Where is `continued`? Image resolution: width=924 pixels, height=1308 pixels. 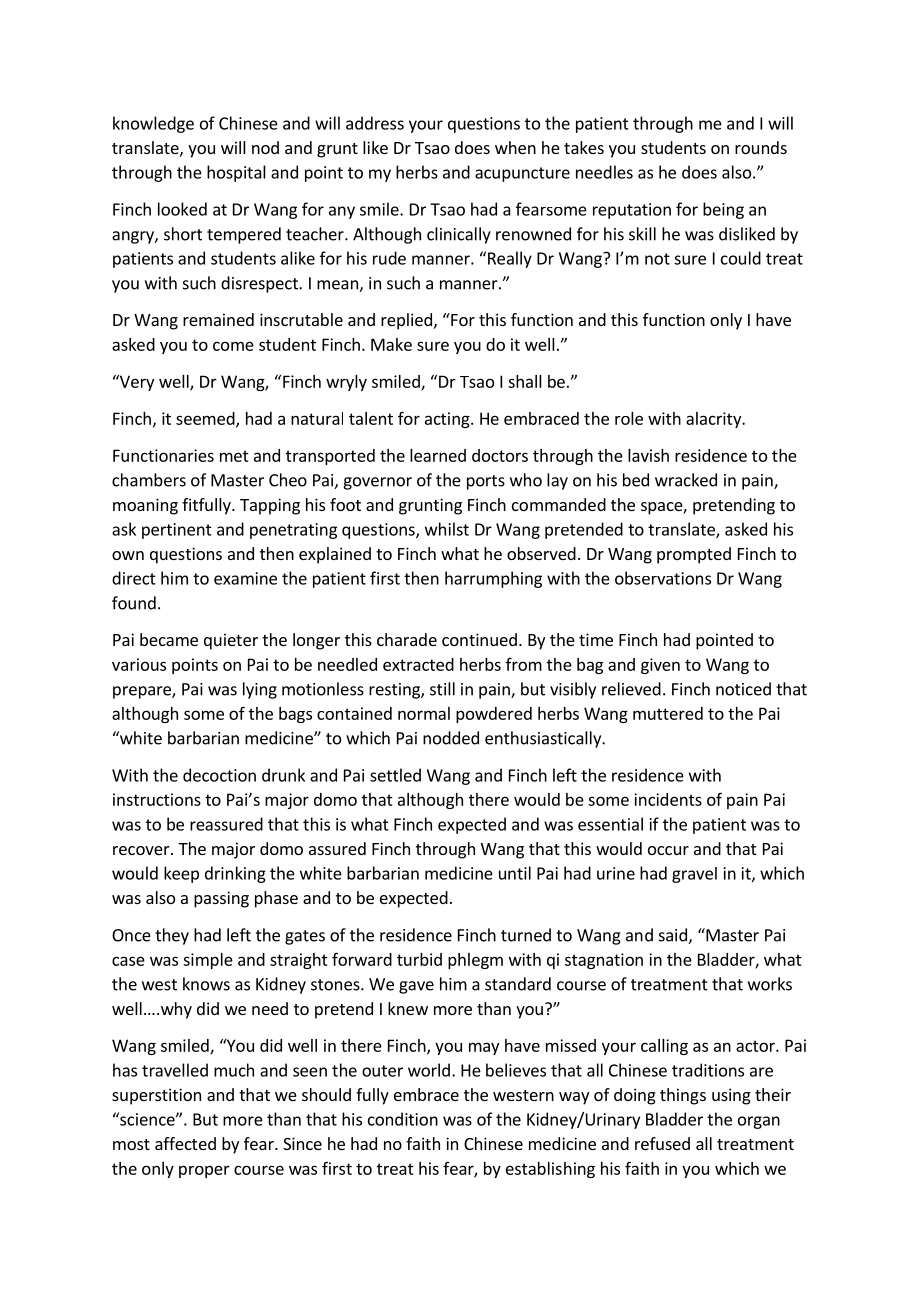
continued is located at coordinates (479, 639).
